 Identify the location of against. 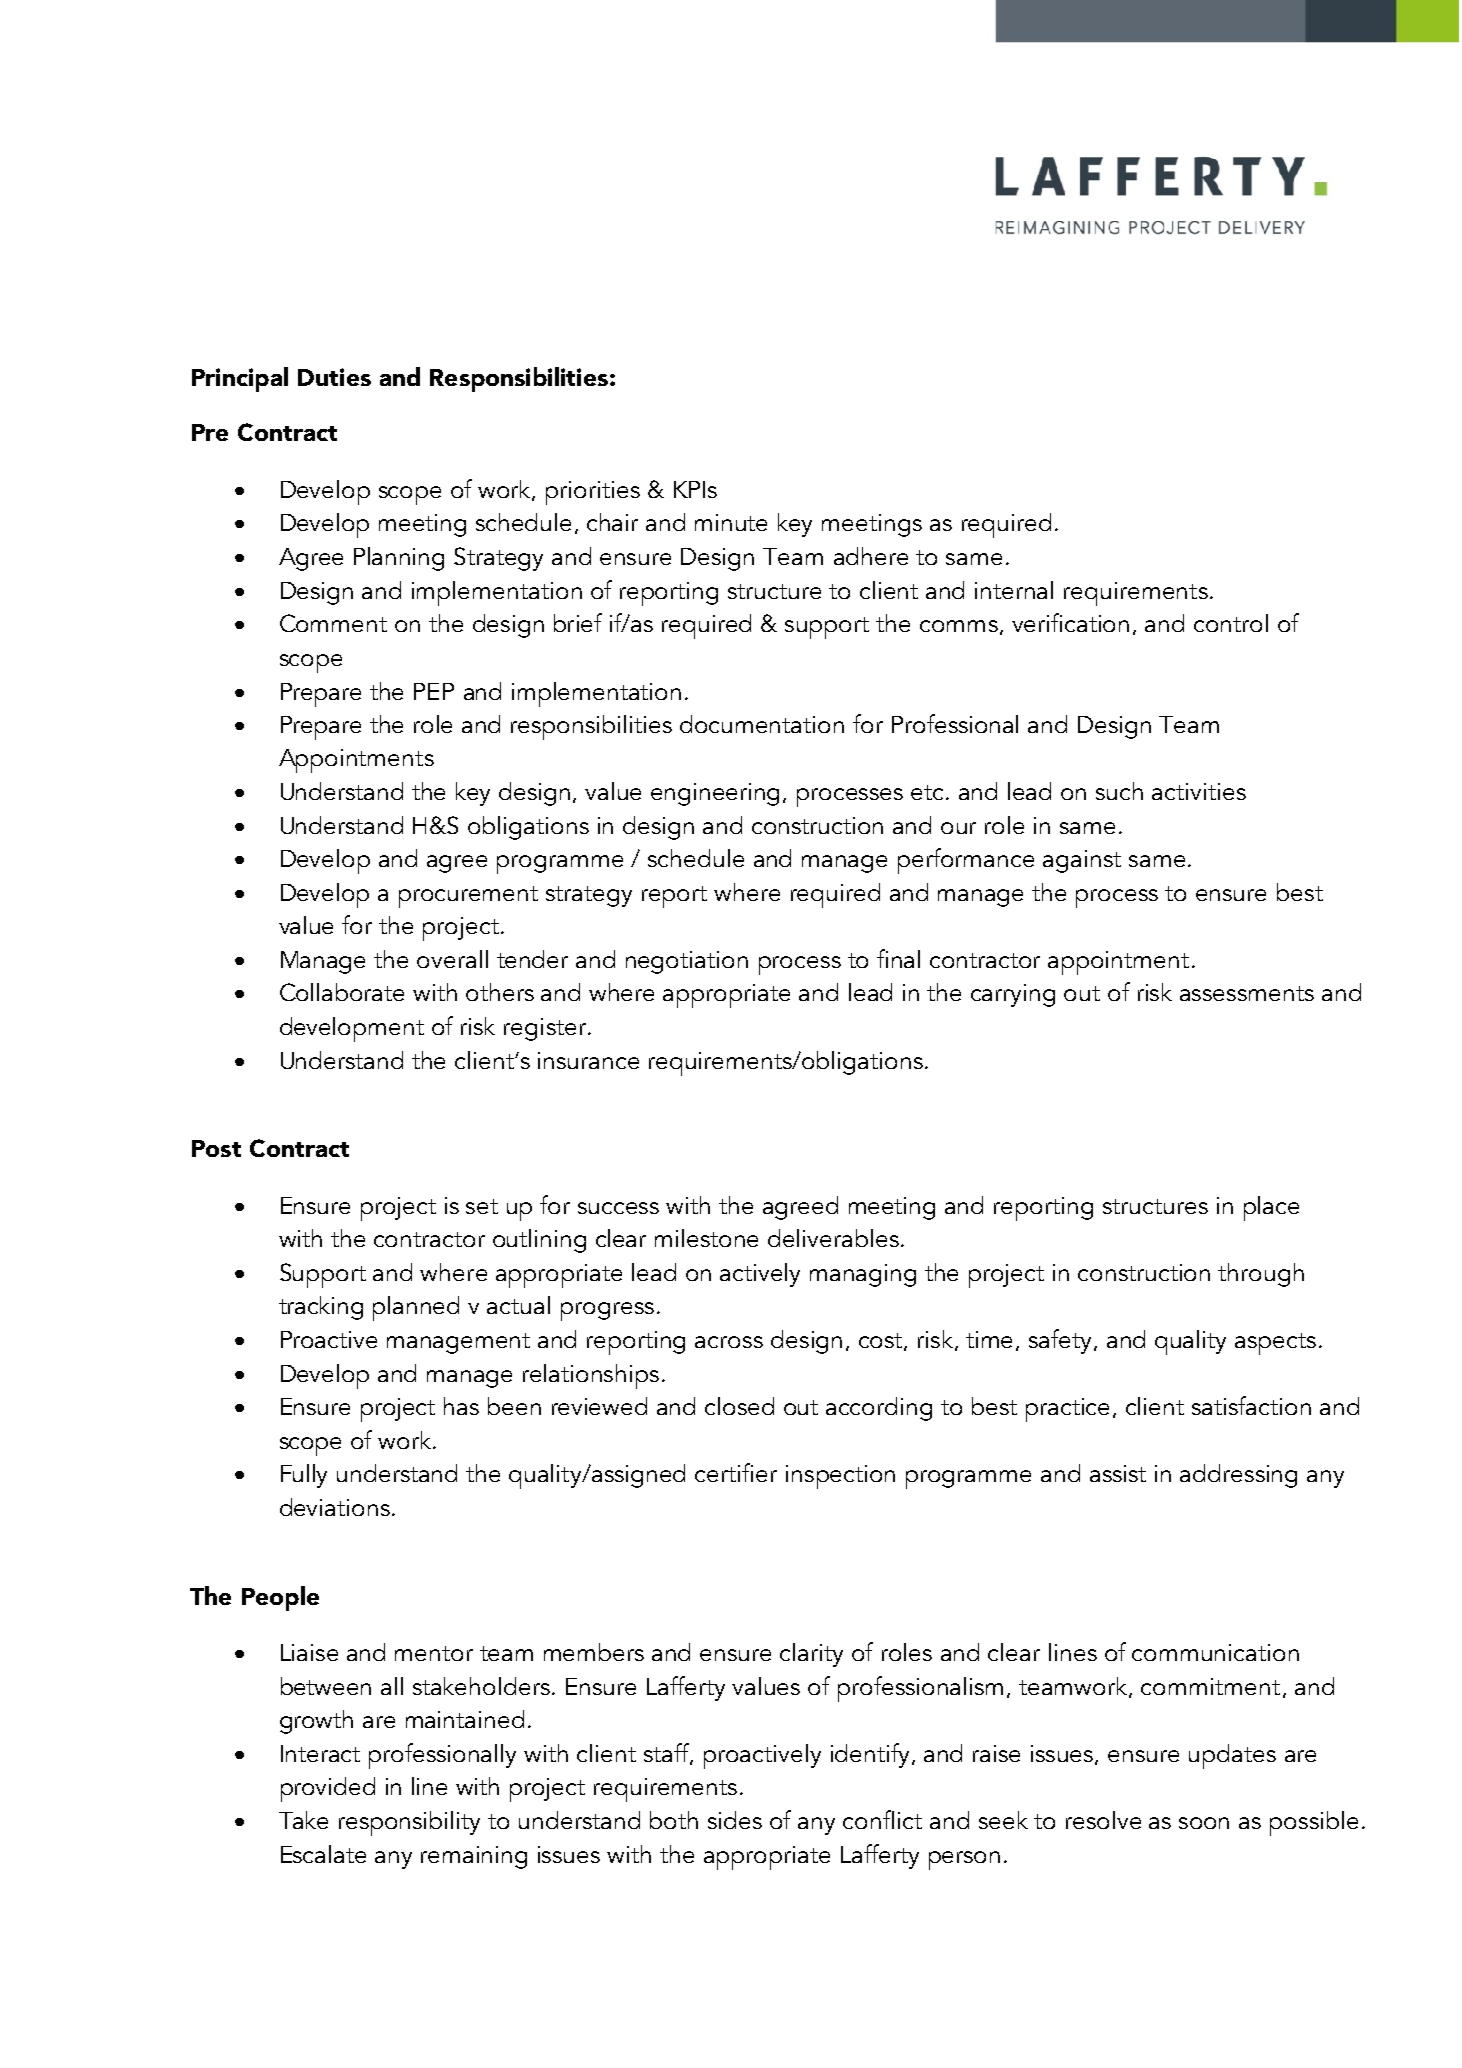
(1082, 861).
